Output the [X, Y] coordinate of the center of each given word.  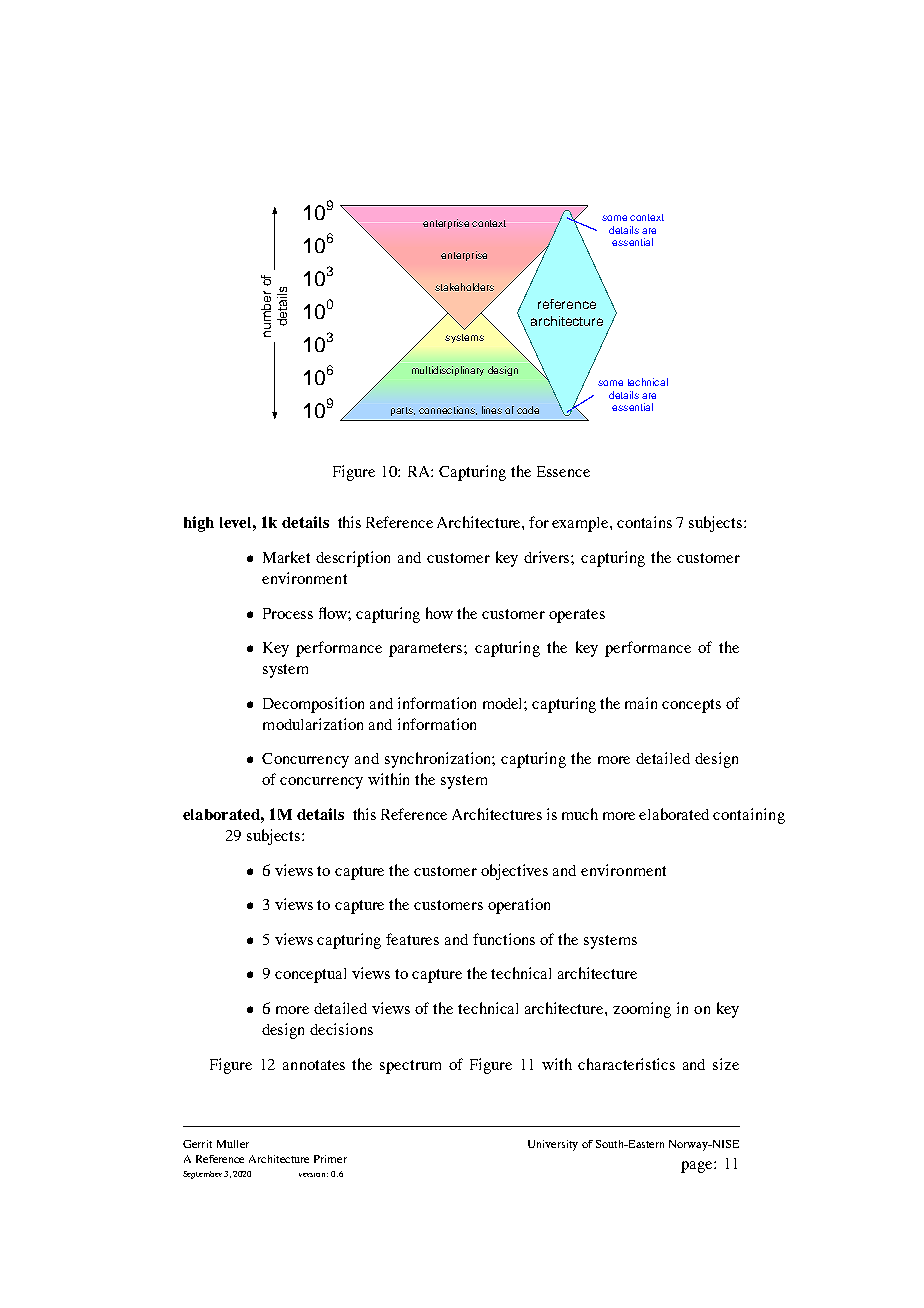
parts [403, 411]
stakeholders [464, 287]
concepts [691, 706]
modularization [313, 724]
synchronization [440, 760]
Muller [233, 1144]
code [528, 410]
